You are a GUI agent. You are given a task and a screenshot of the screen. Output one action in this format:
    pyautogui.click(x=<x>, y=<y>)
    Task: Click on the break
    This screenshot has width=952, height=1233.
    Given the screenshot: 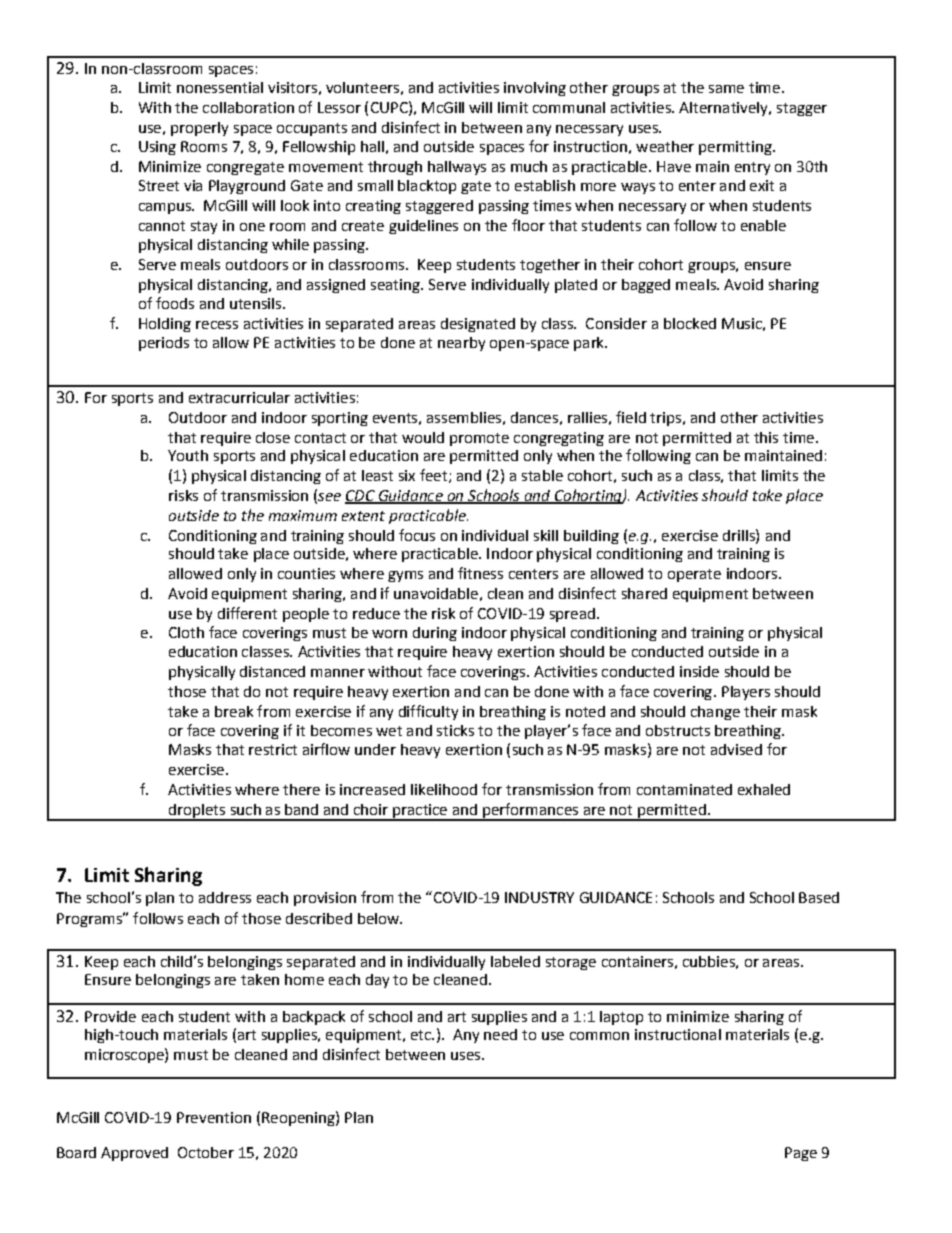 What is the action you would take?
    pyautogui.click(x=234, y=711)
